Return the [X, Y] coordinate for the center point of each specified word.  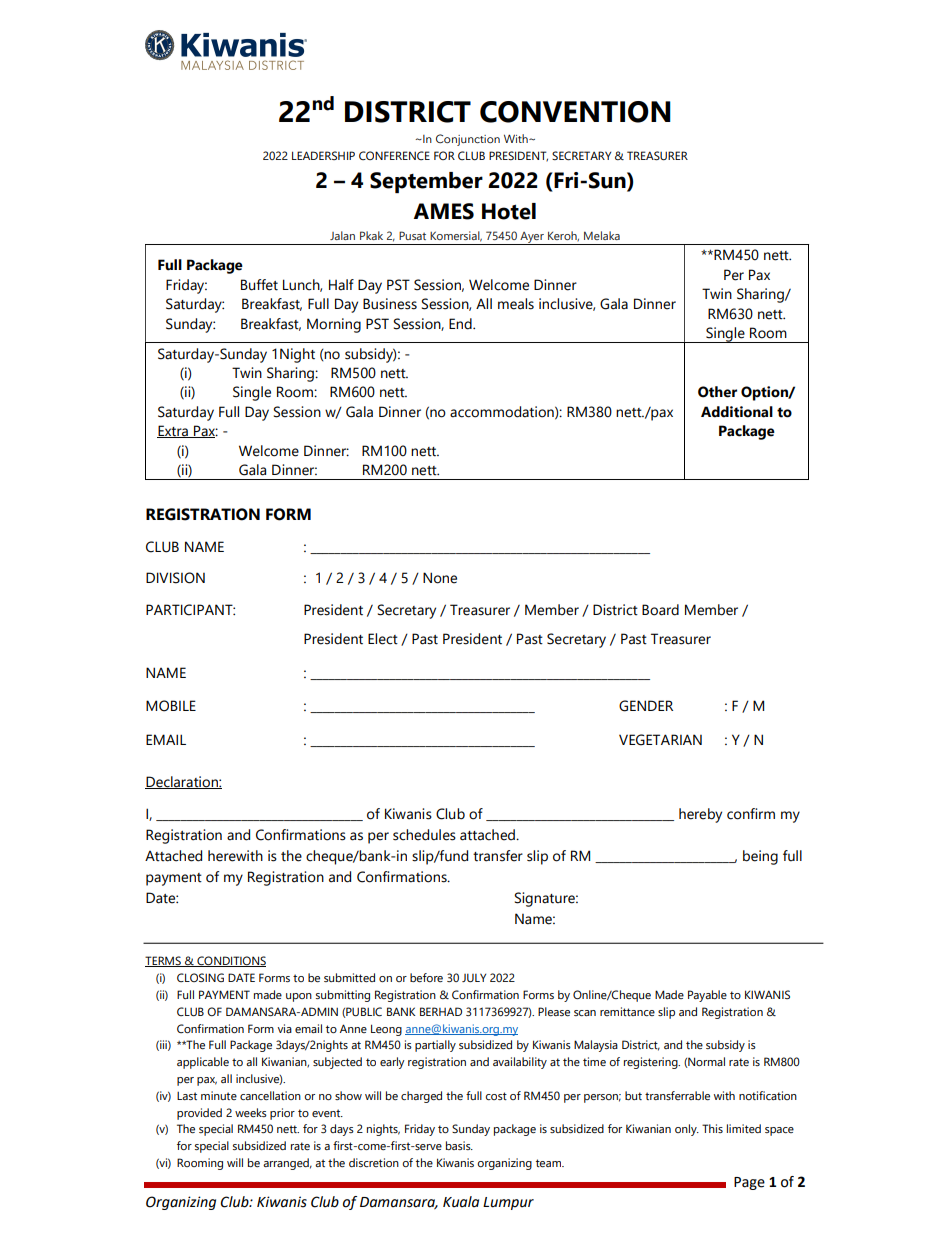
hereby [700, 815]
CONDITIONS [230, 961]
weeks [251, 1112]
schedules [424, 835]
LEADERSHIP [323, 155]
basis [459, 1145]
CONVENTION [575, 112]
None [440, 578]
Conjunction [468, 140]
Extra [173, 431]
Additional [737, 412]
